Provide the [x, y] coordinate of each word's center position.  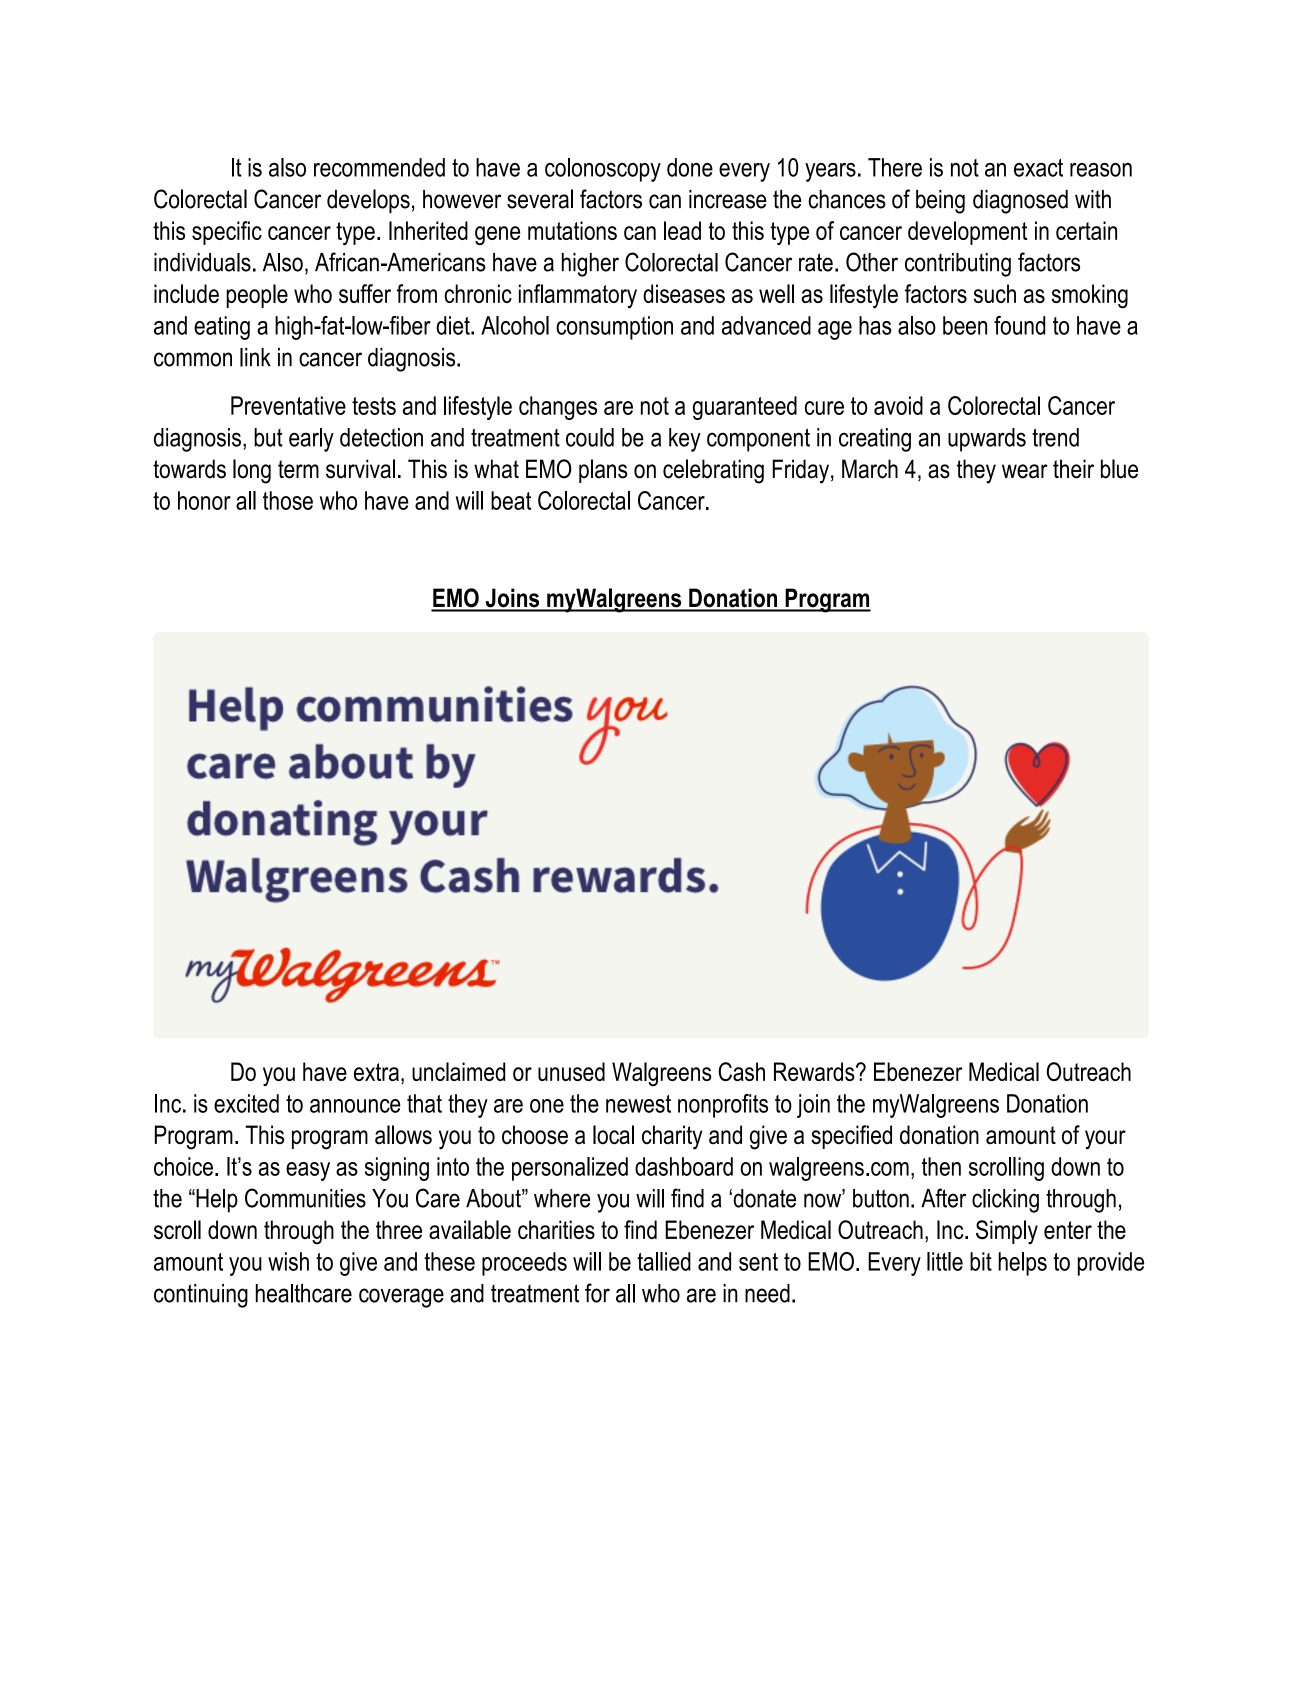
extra [376, 1072]
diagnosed [1020, 202]
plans [603, 471]
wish [288, 1261]
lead [682, 230]
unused [571, 1071]
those [288, 500]
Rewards [815, 1071]
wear [1025, 471]
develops [368, 201]
